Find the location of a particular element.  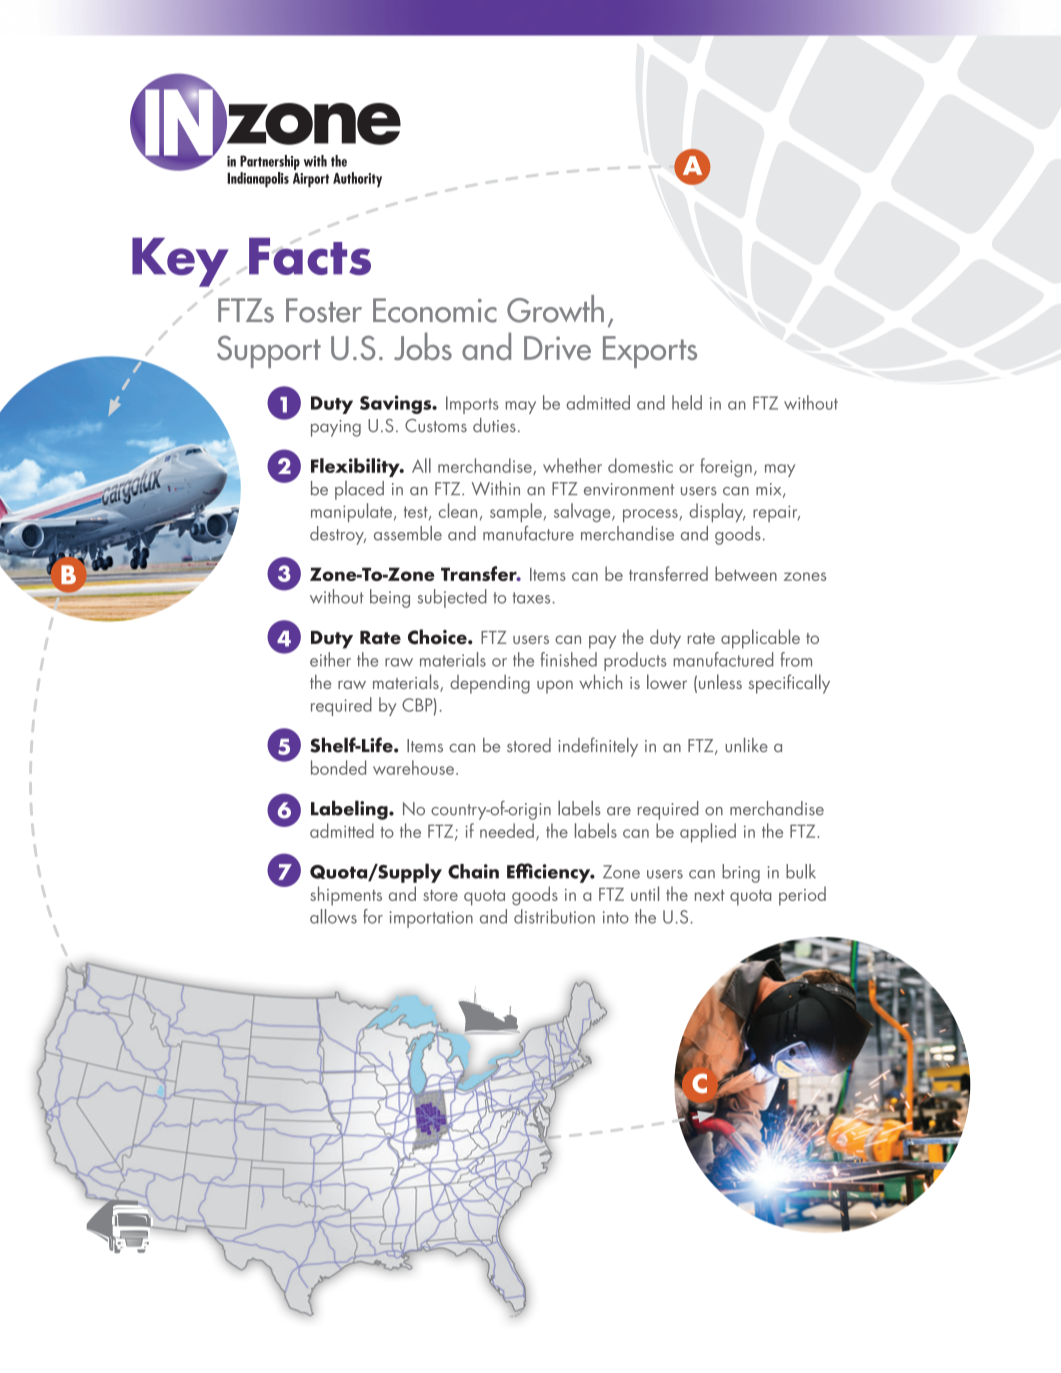

Growth is located at coordinates (555, 309).
